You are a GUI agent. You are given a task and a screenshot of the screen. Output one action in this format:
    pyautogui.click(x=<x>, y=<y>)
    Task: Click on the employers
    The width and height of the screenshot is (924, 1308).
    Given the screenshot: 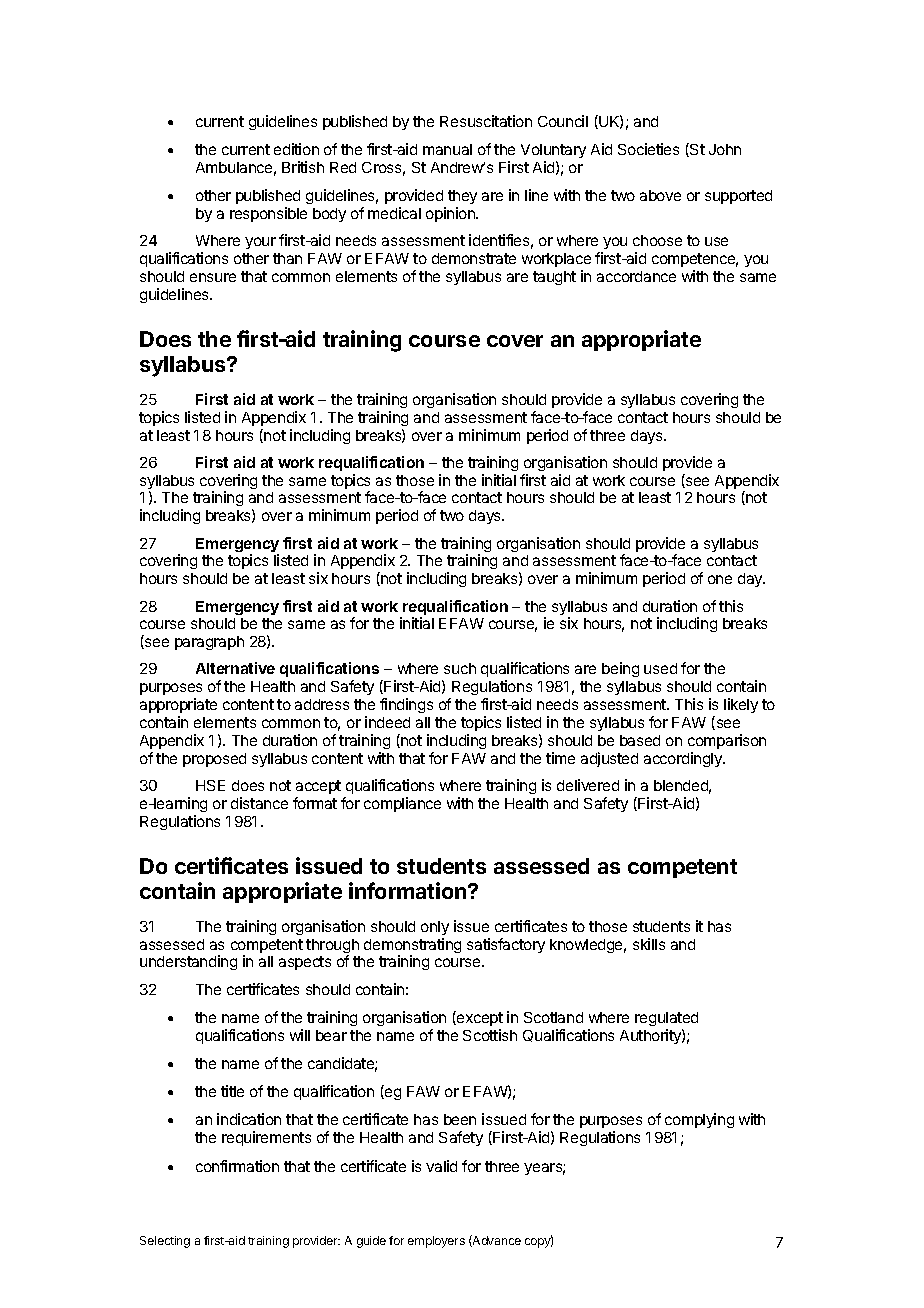 What is the action you would take?
    pyautogui.click(x=436, y=1242)
